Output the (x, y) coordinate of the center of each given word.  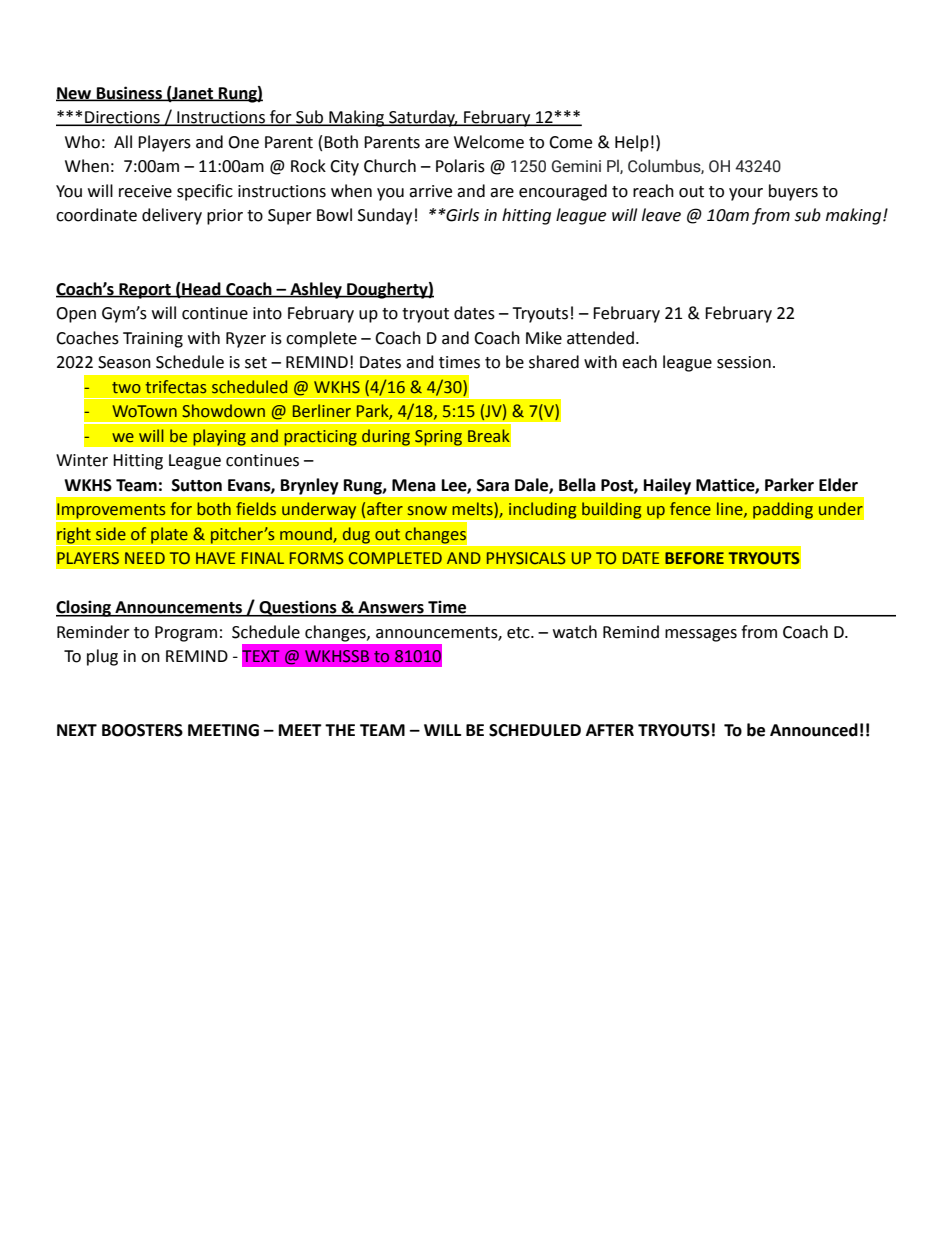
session (744, 362)
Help (632, 143)
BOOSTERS (142, 730)
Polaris (460, 166)
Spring (438, 438)
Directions (122, 118)
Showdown (223, 411)
